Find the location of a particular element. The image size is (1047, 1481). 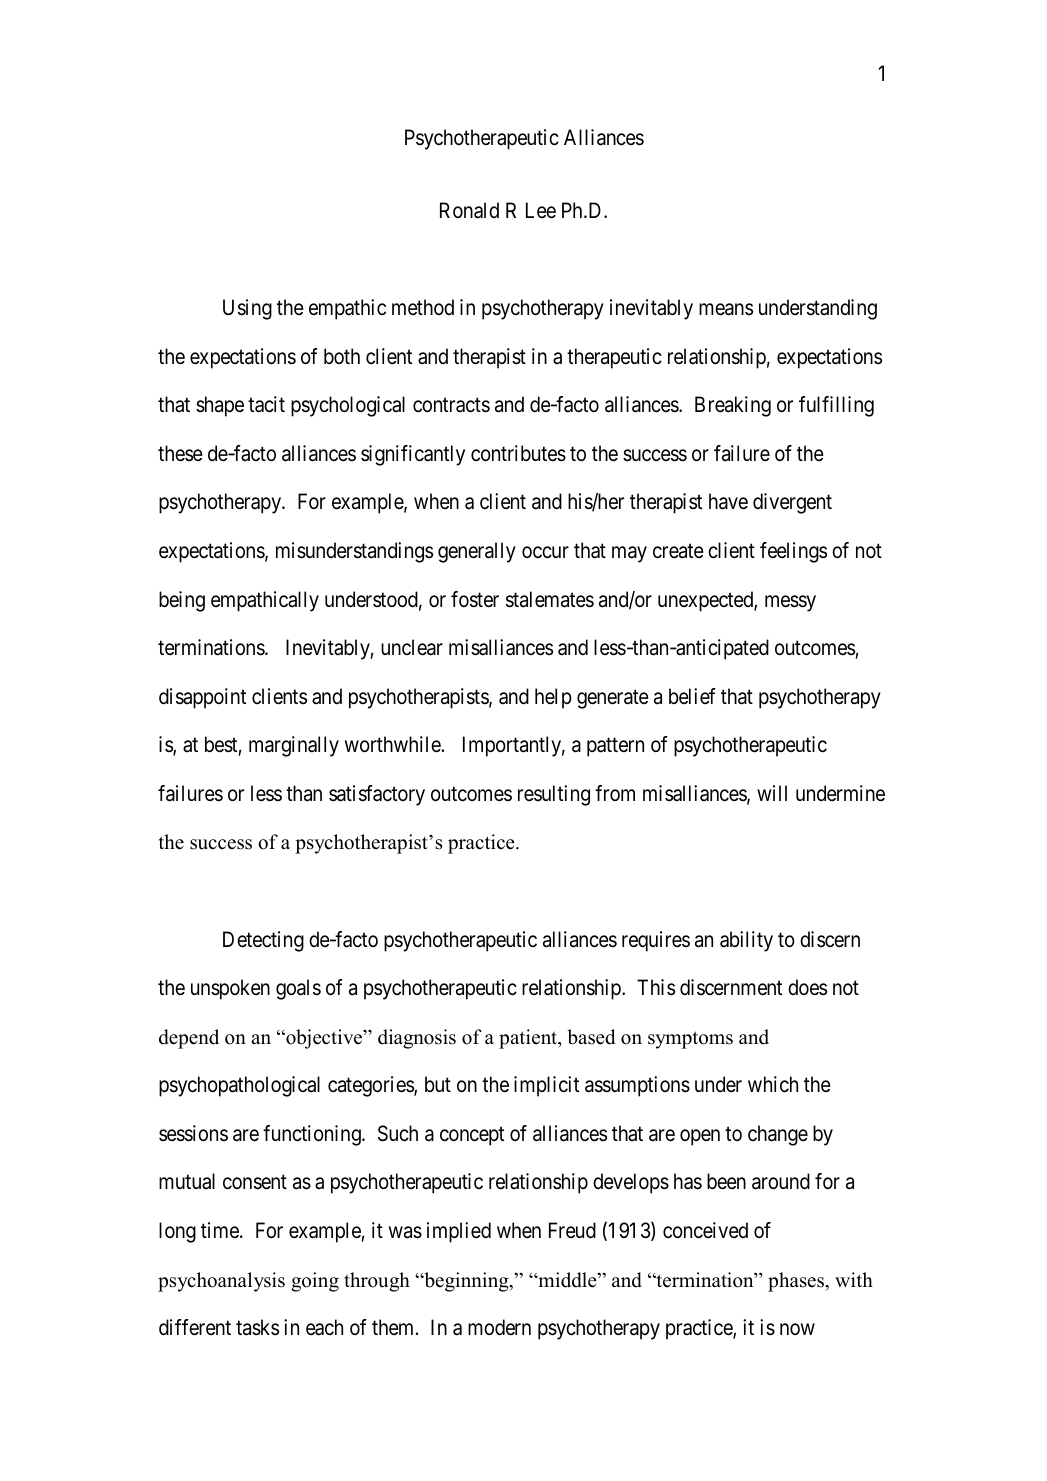

means is located at coordinates (726, 310).
